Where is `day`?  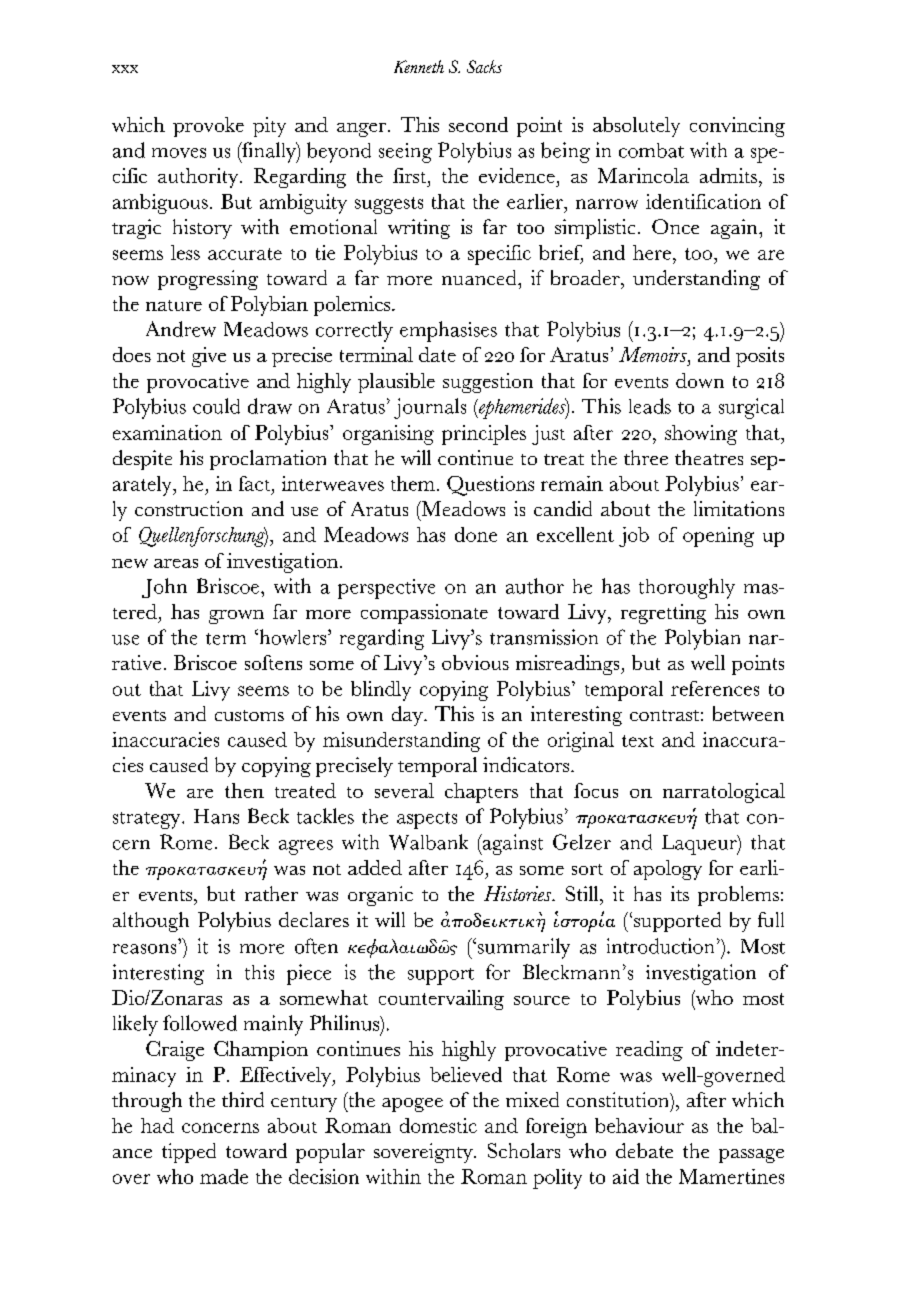
day is located at coordinates (408, 716).
